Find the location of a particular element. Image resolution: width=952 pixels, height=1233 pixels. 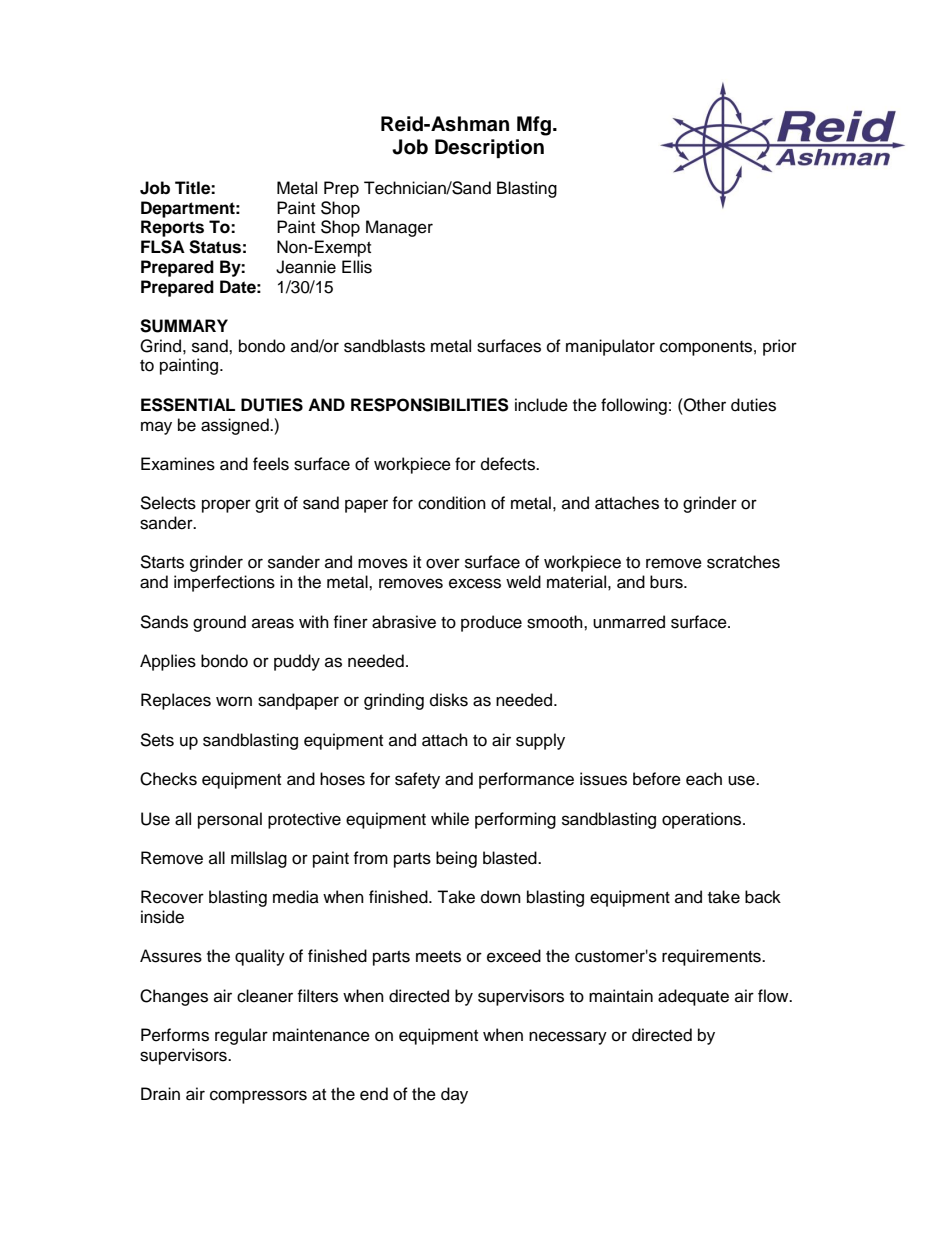

Description is located at coordinates (489, 149).
